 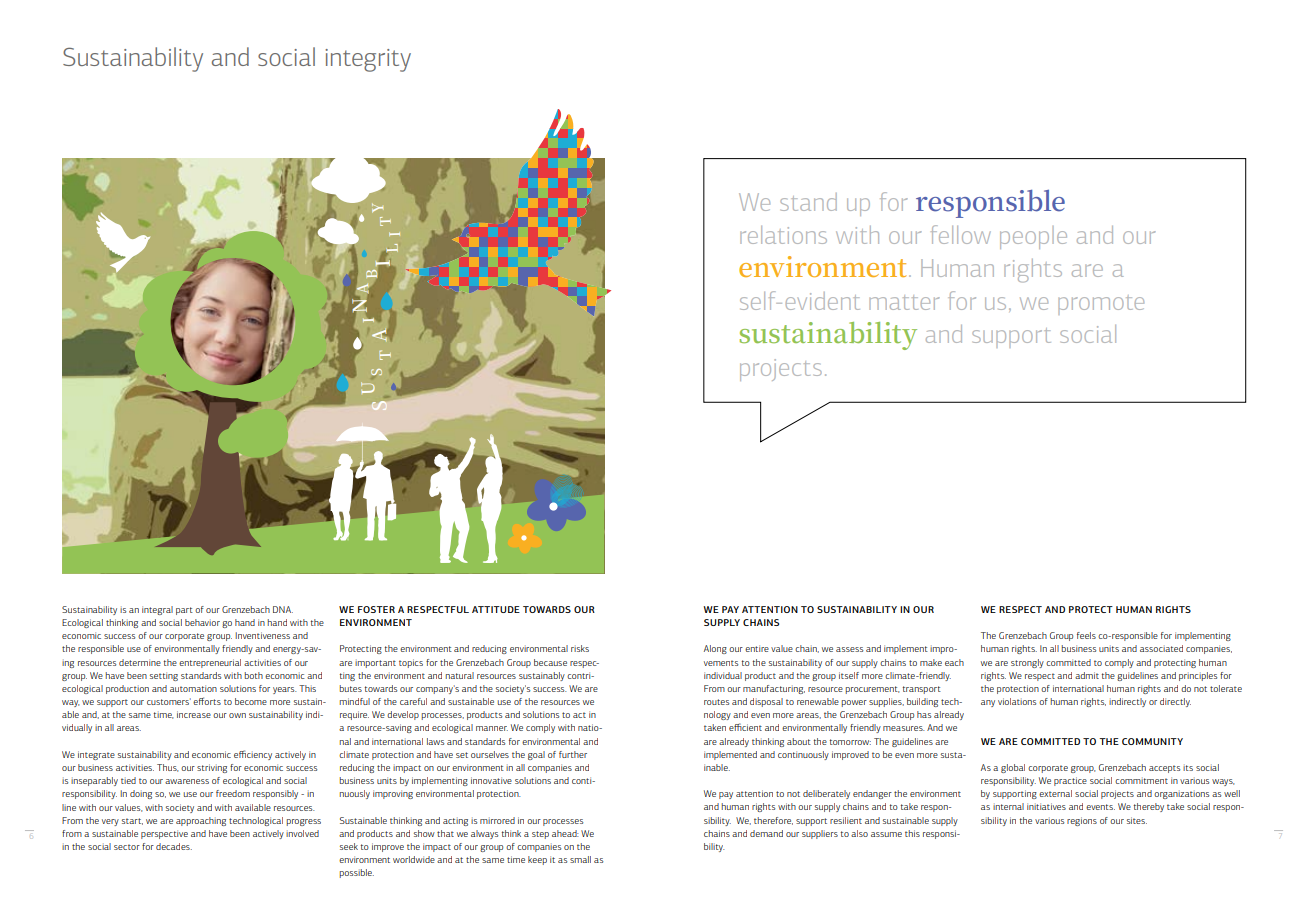 What do you see at coordinates (1087, 675) in the screenshot?
I see `admit` at bounding box center [1087, 675].
